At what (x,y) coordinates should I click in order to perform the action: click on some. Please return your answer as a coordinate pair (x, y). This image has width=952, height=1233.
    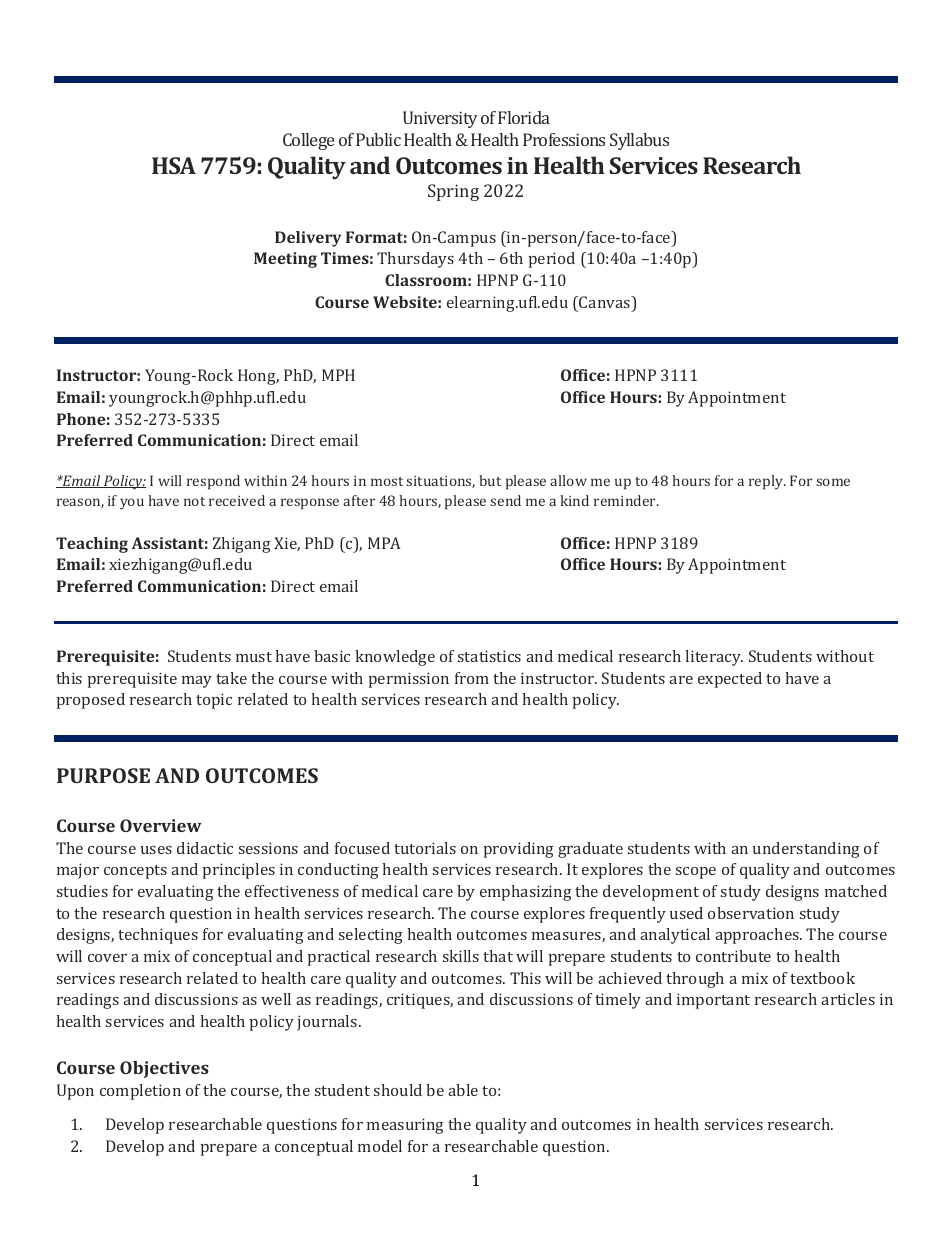
    Looking at the image, I should click on (833, 482).
